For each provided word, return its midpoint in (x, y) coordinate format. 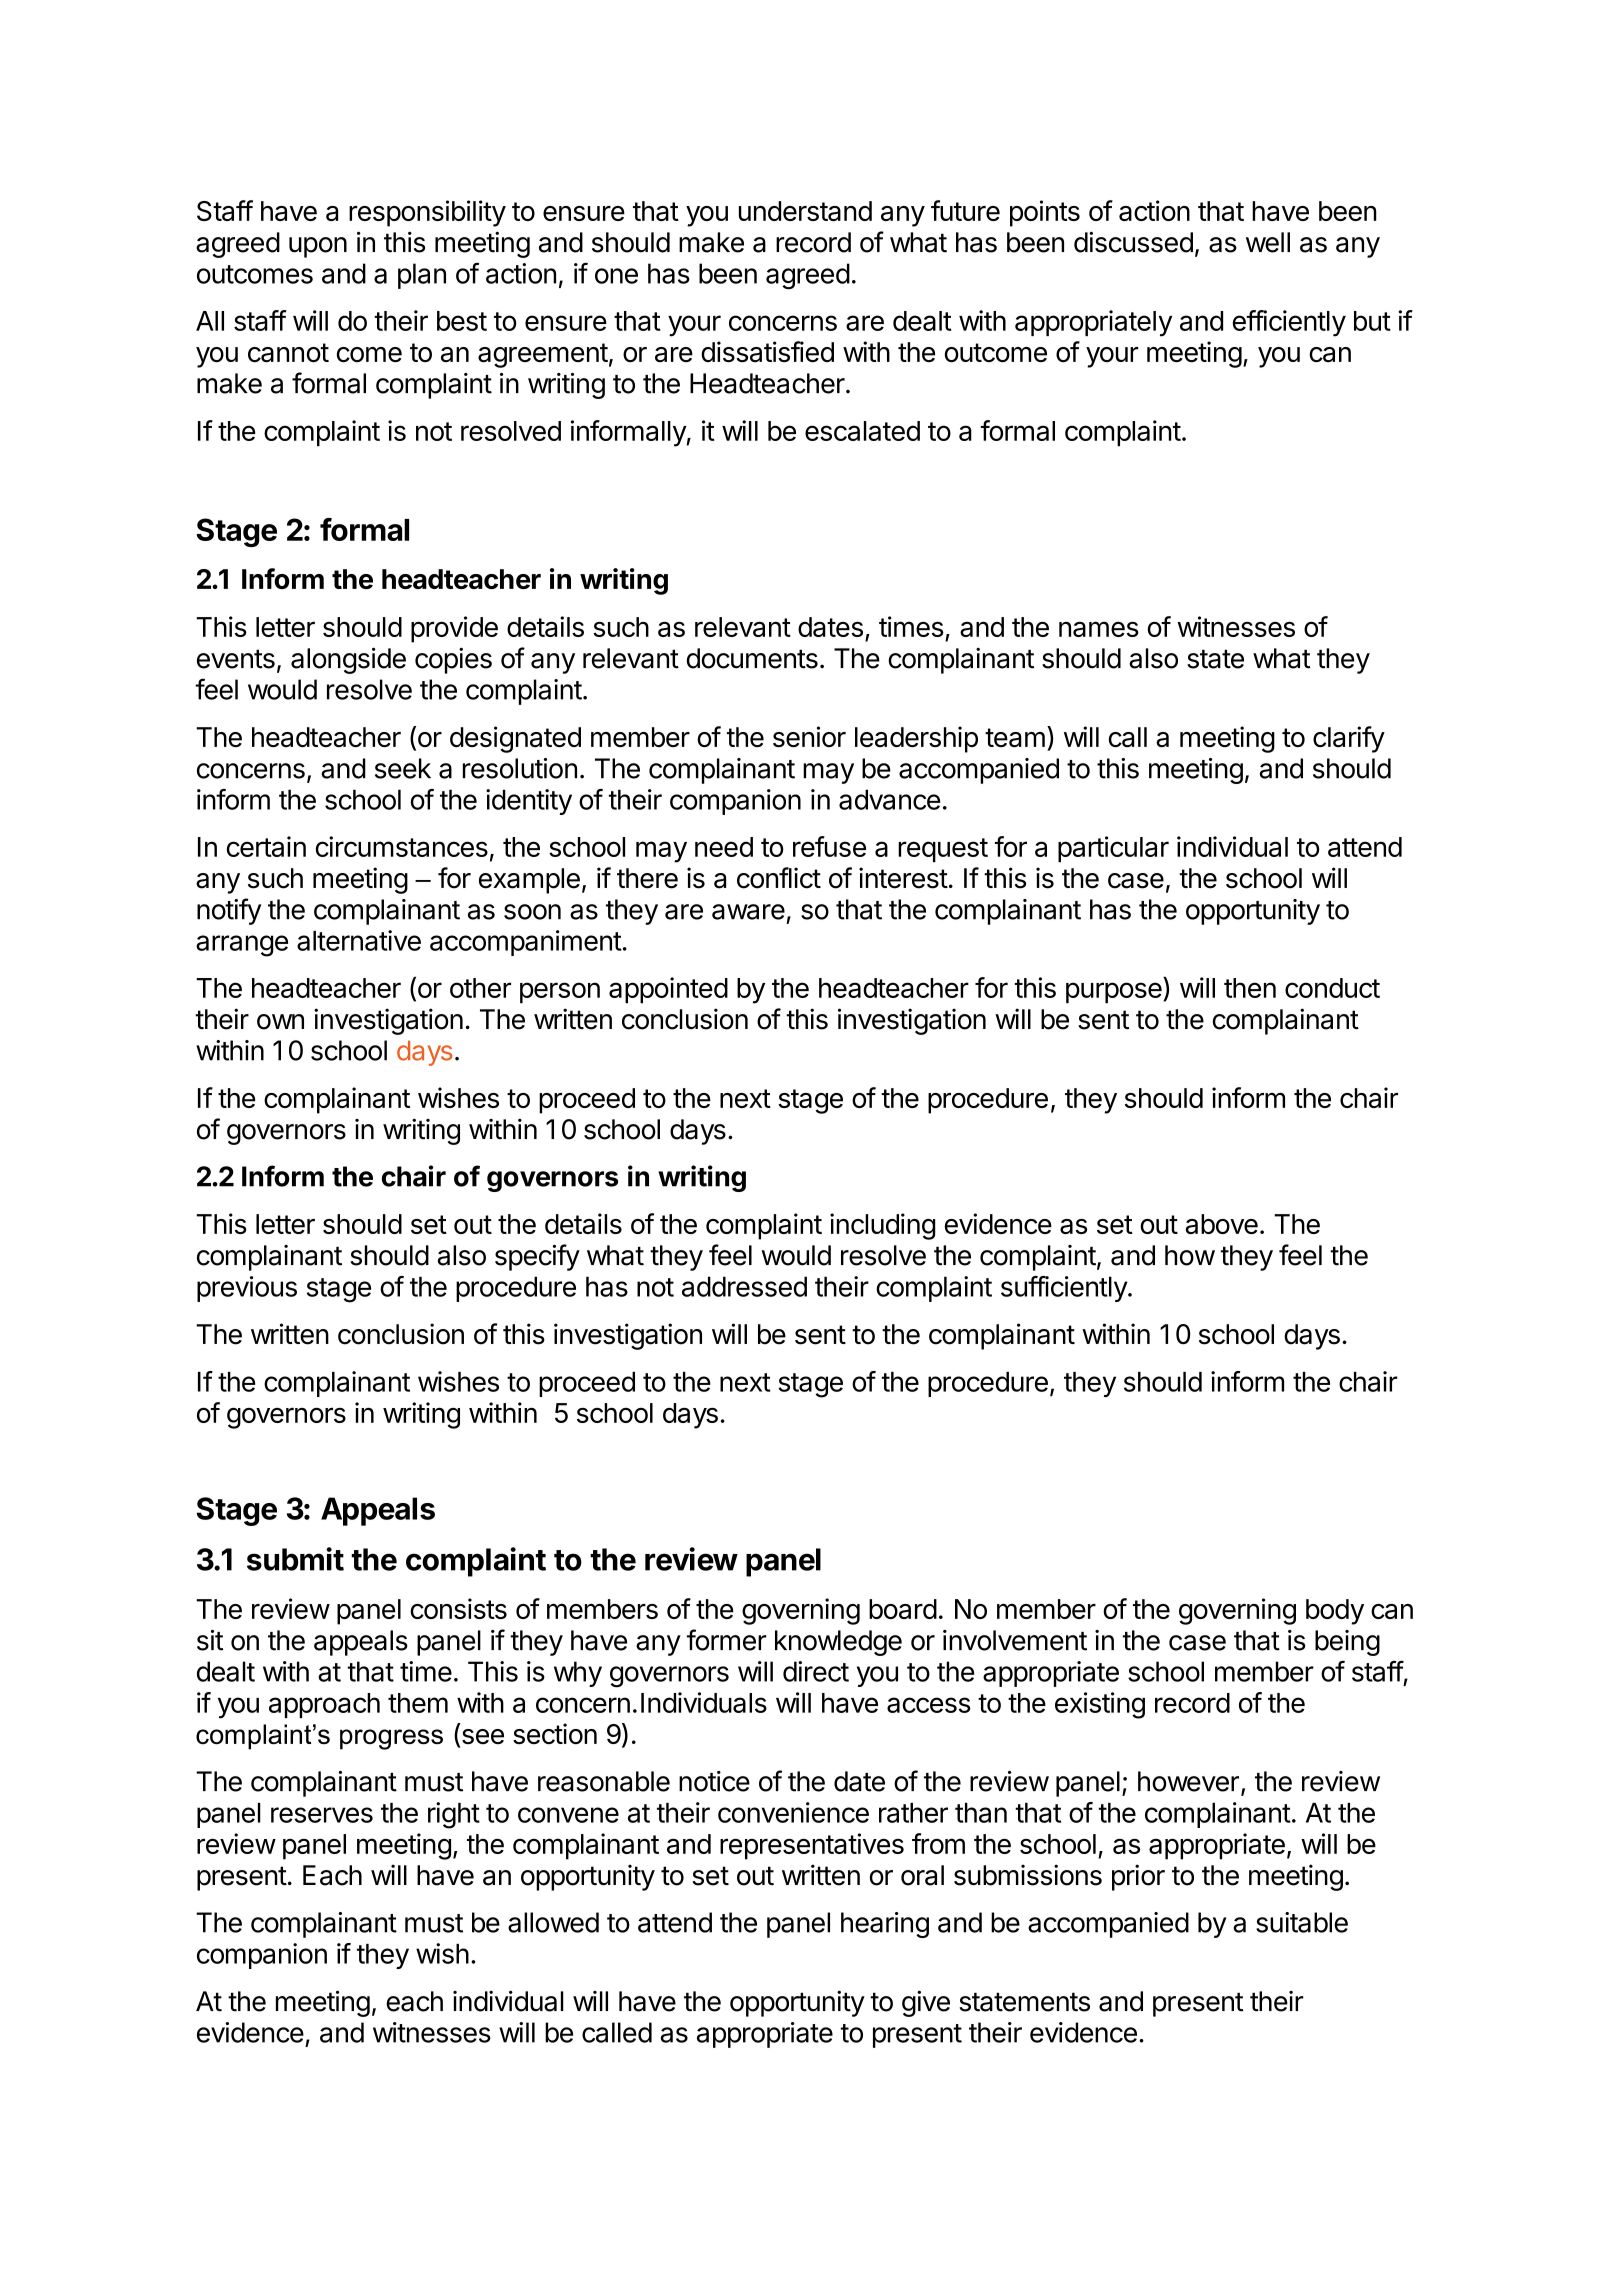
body (1335, 1612)
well (1268, 242)
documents (752, 658)
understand (805, 211)
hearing (885, 1925)
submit (295, 1559)
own (280, 1022)
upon (318, 247)
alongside (348, 660)
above (1222, 1224)
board (903, 1609)
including (882, 1226)
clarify (1349, 739)
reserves (322, 1815)
